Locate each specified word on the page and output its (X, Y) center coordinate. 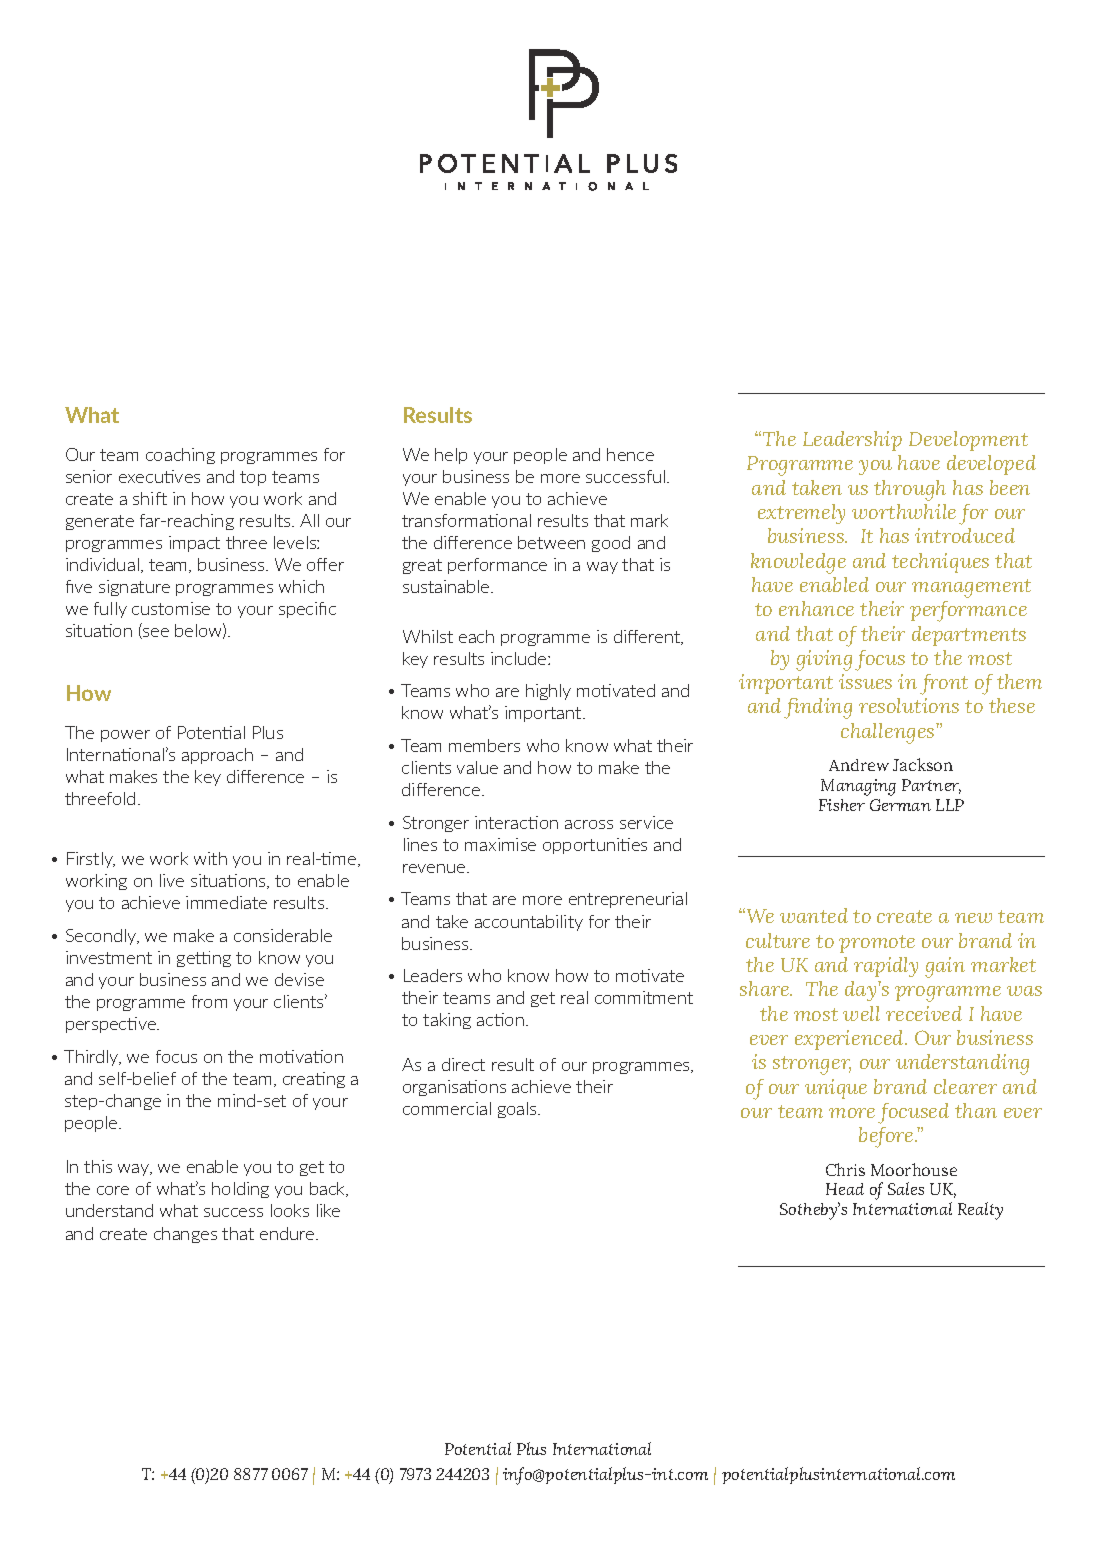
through (910, 490)
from (209, 1001)
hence (630, 454)
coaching (180, 456)
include (520, 658)
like (328, 1210)
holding (240, 1190)
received (924, 1013)
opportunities (595, 846)
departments (969, 636)
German (900, 805)
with (210, 858)
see (155, 633)
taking (447, 1021)
